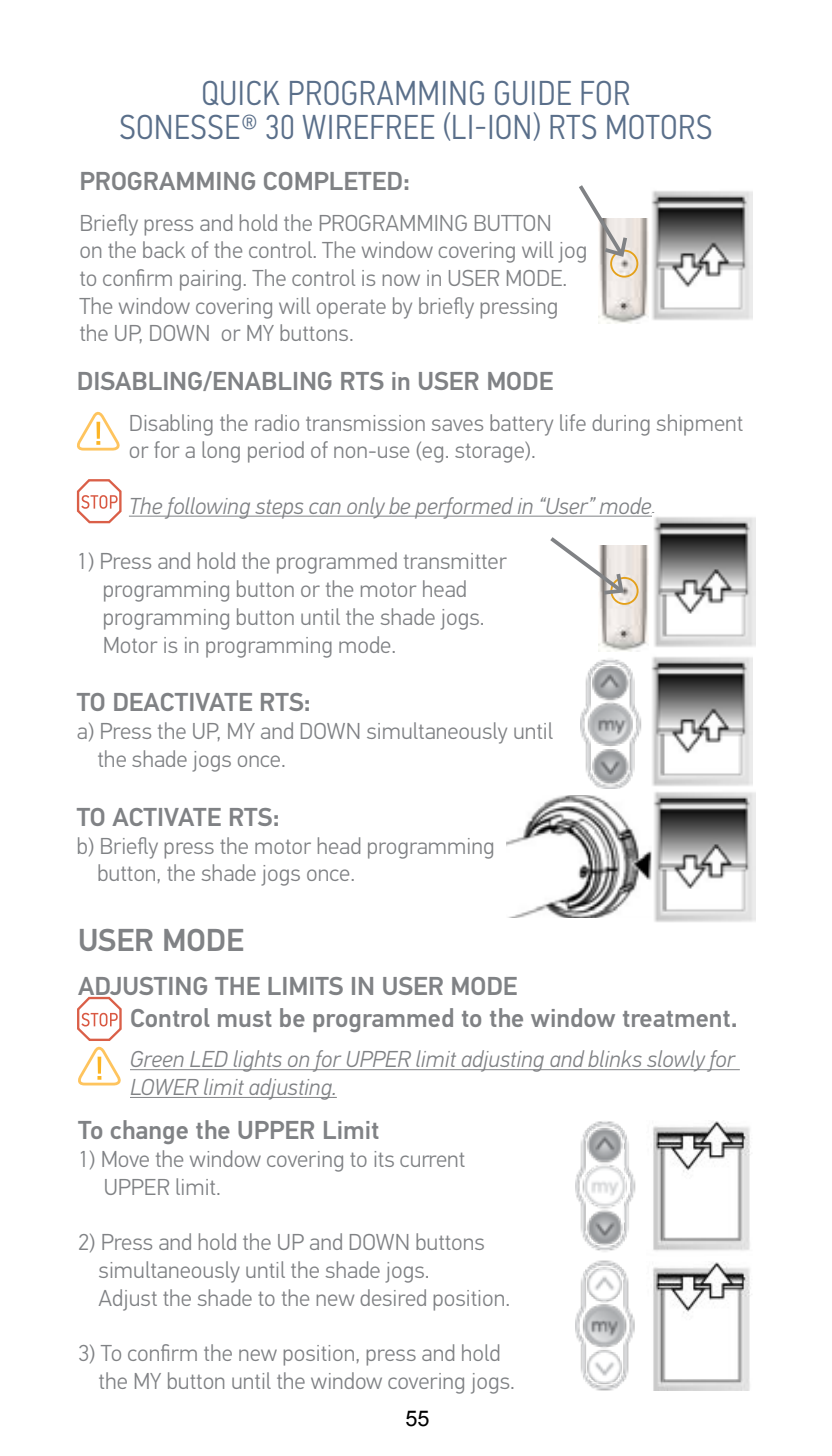  I want to click on Move, so click(125, 1159).
